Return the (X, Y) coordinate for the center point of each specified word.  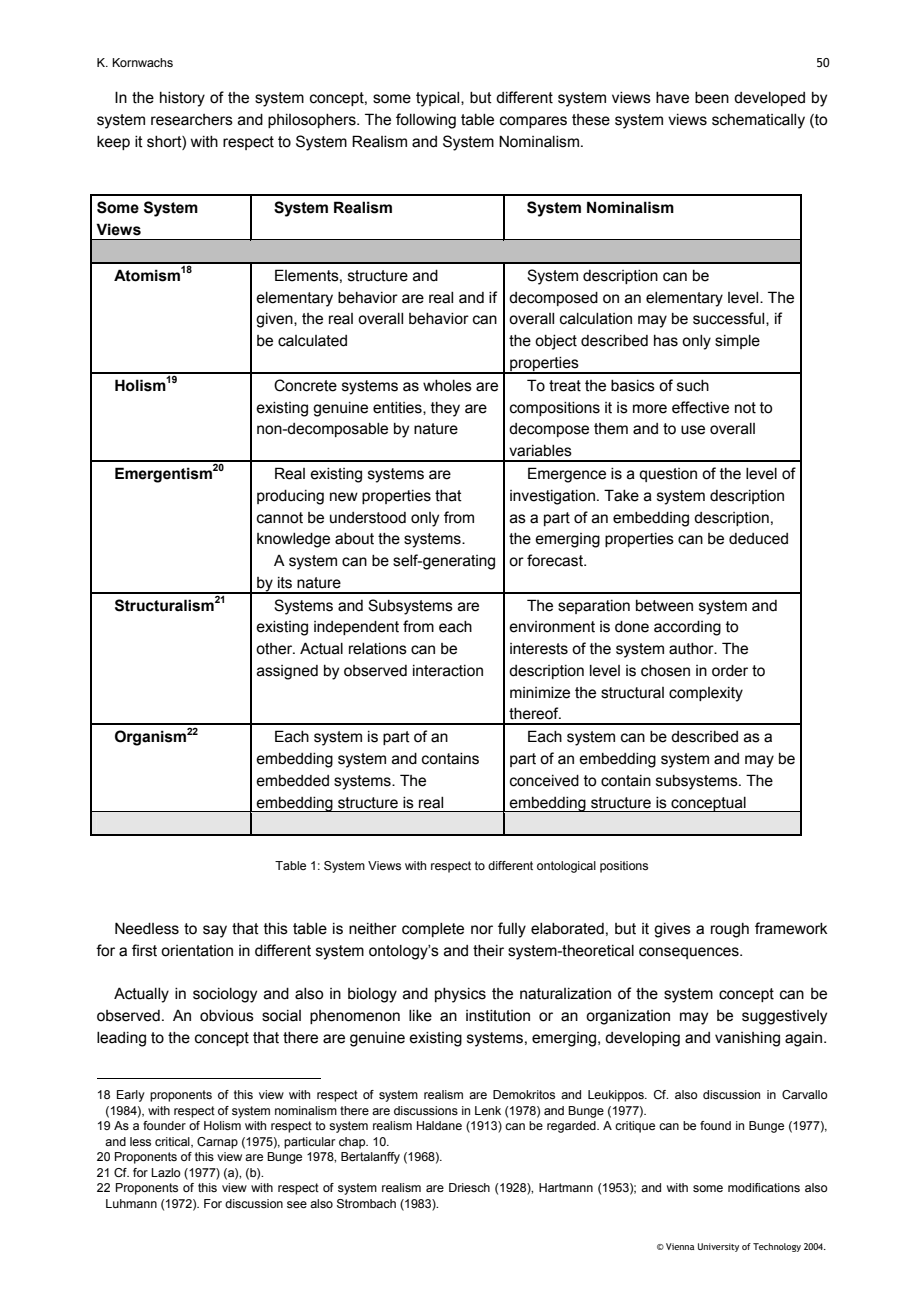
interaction (448, 671)
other (275, 649)
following (426, 121)
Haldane (439, 1125)
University (718, 1247)
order (730, 671)
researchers (192, 120)
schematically (758, 121)
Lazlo (166, 1172)
